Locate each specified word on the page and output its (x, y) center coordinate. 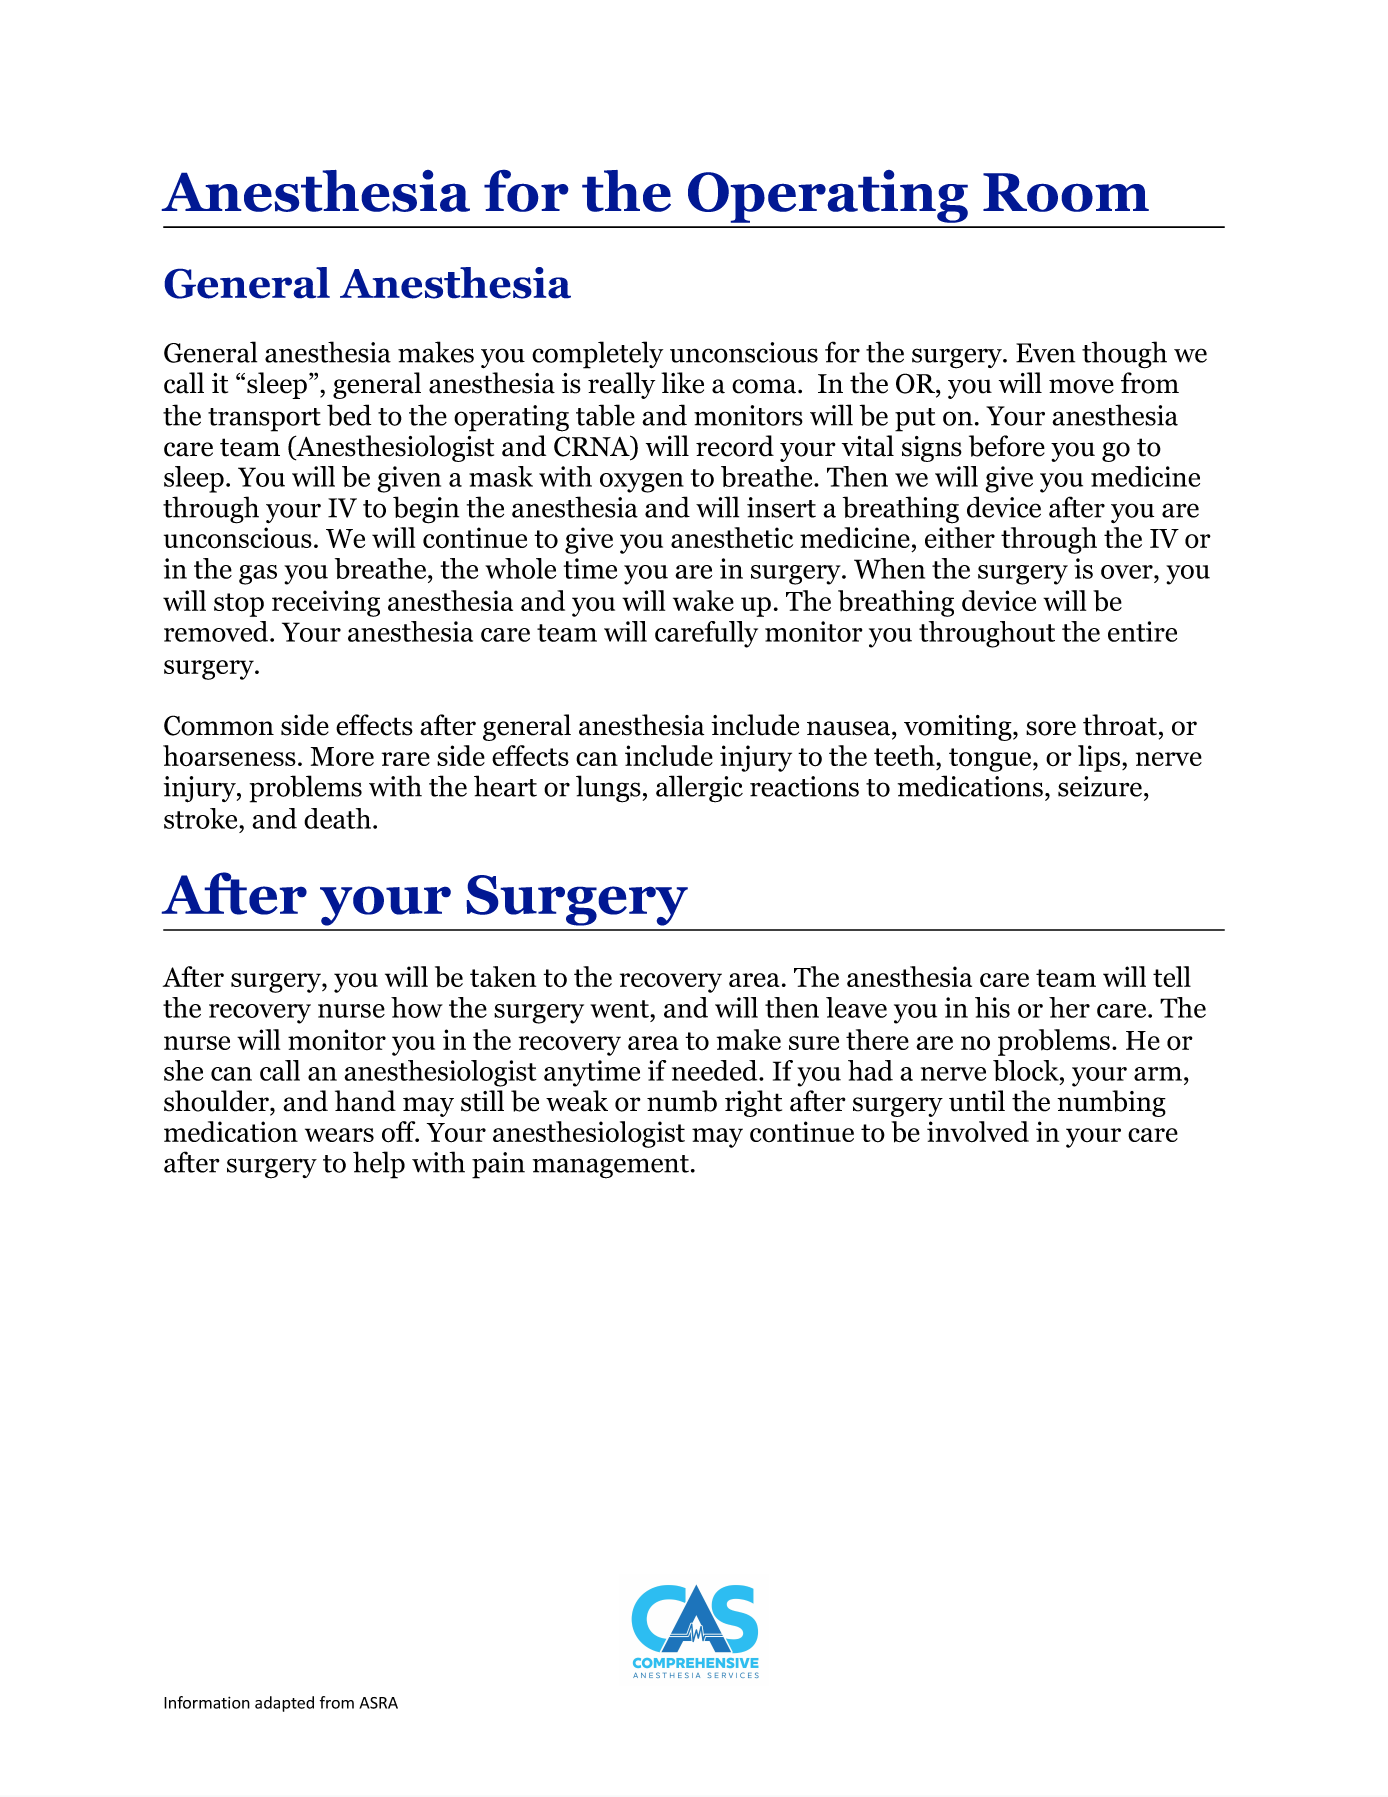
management (611, 1167)
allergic (699, 789)
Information (207, 1702)
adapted (284, 1704)
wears (339, 1135)
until (977, 1101)
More (342, 757)
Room (1066, 192)
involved (978, 1132)
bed (349, 415)
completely (597, 355)
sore (1051, 728)
